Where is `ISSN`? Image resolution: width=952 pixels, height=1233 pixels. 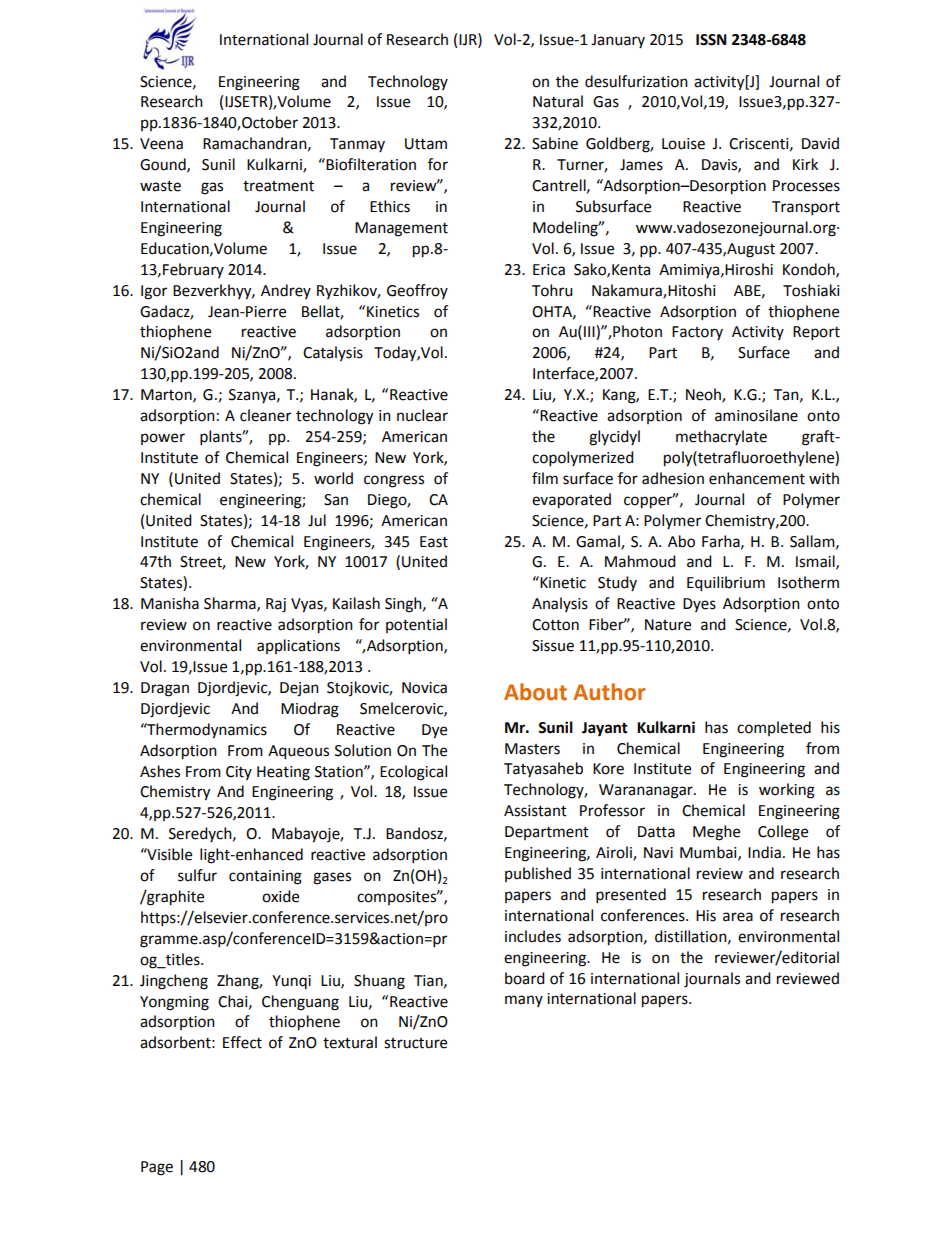
ISSN is located at coordinates (711, 40).
